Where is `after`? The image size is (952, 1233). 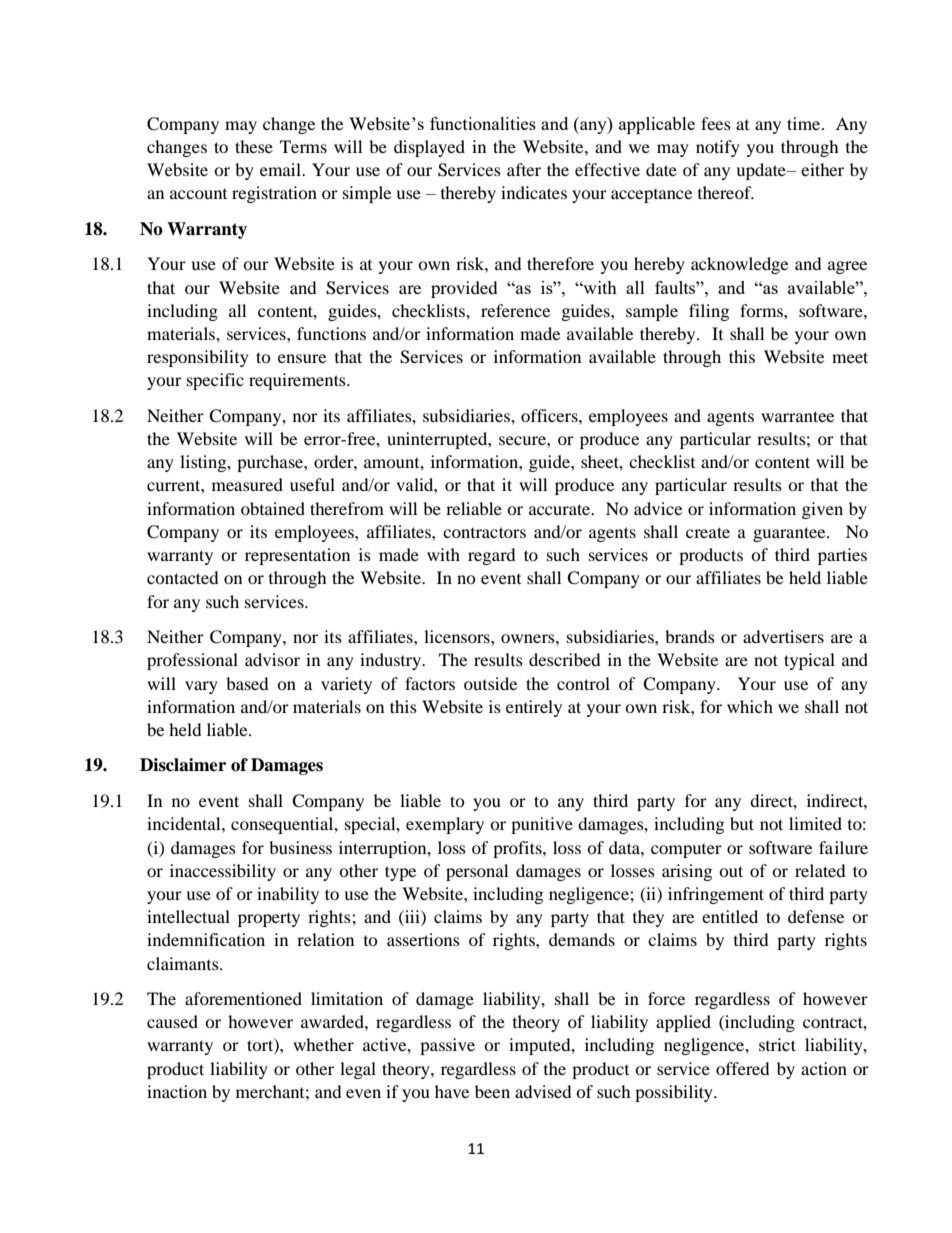 after is located at coordinates (524, 169).
